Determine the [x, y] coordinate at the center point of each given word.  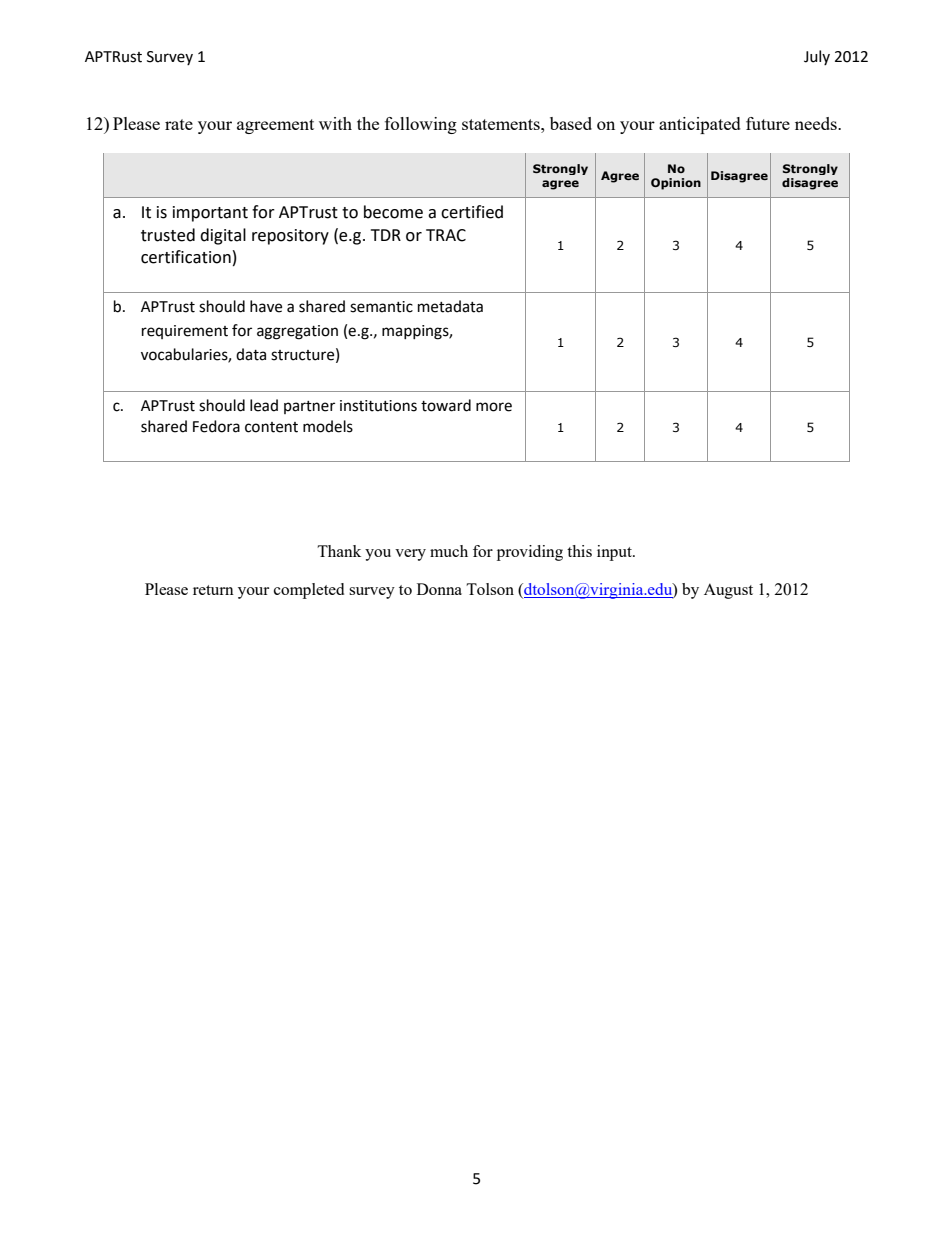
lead [264, 405]
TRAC [446, 235]
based [571, 123]
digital [223, 236]
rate [179, 124]
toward [446, 405]
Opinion [676, 184]
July [817, 57]
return [213, 590]
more [494, 407]
